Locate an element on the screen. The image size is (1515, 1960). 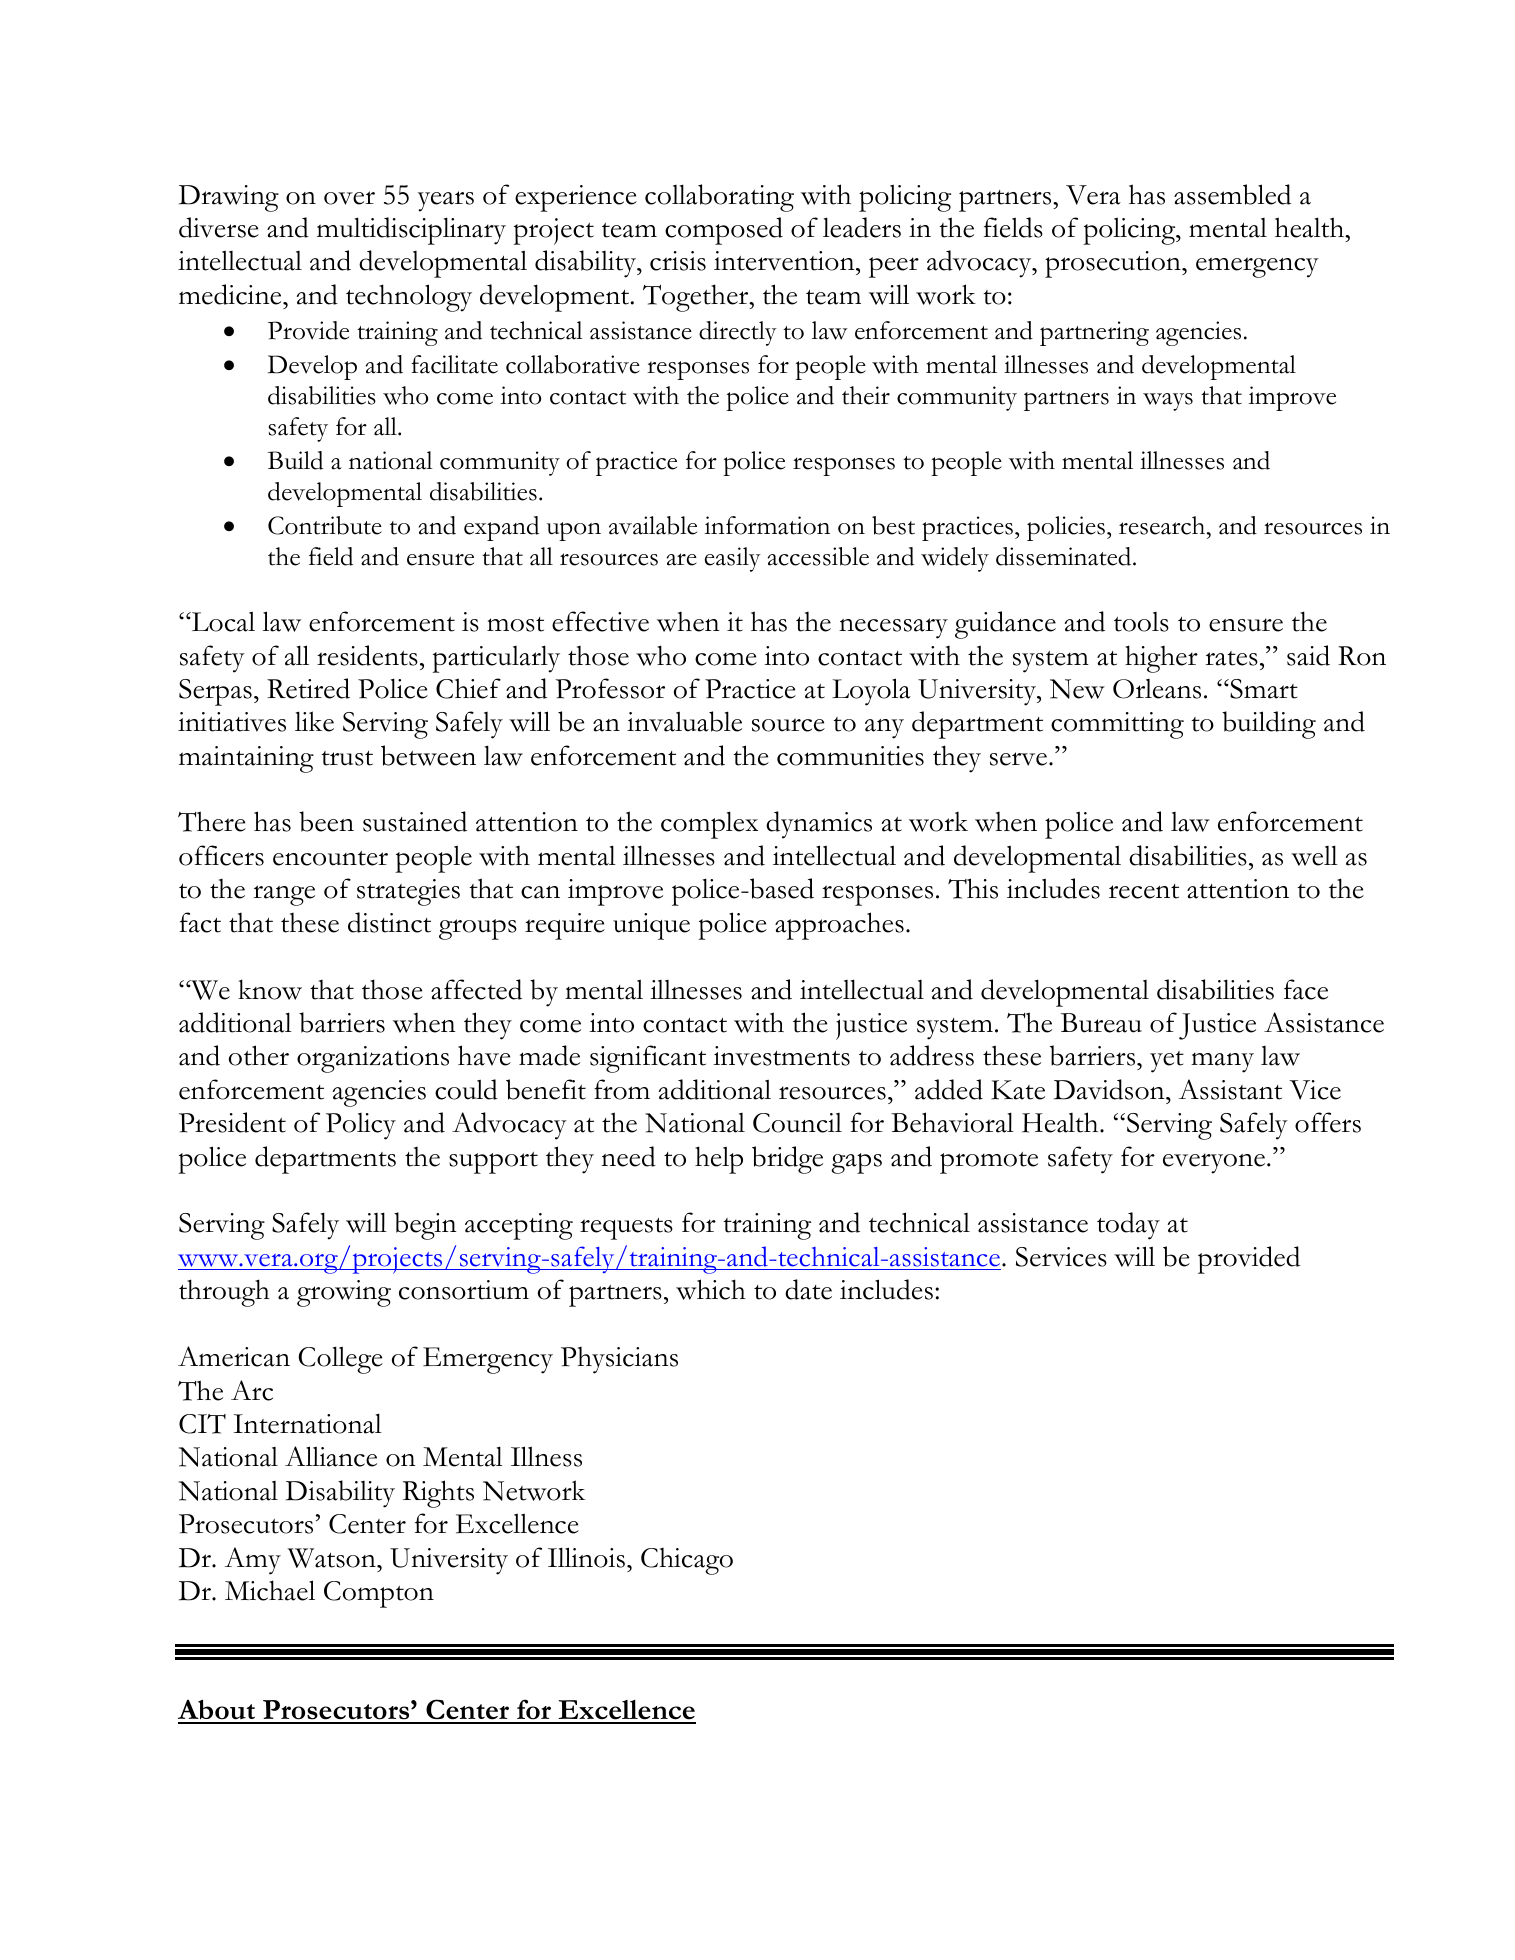
face is located at coordinates (1306, 989).
